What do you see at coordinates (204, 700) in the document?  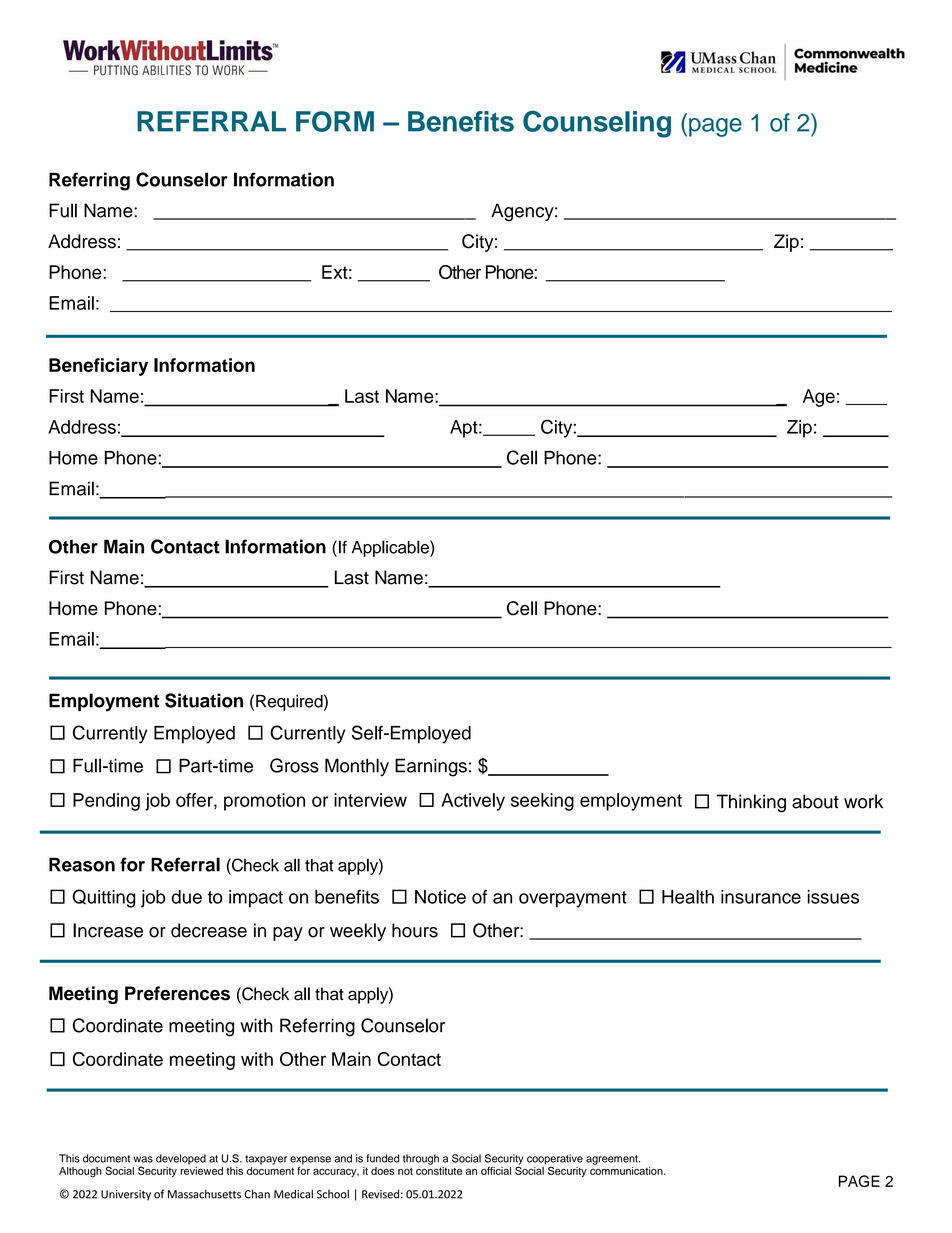 I see `Situation` at bounding box center [204, 700].
